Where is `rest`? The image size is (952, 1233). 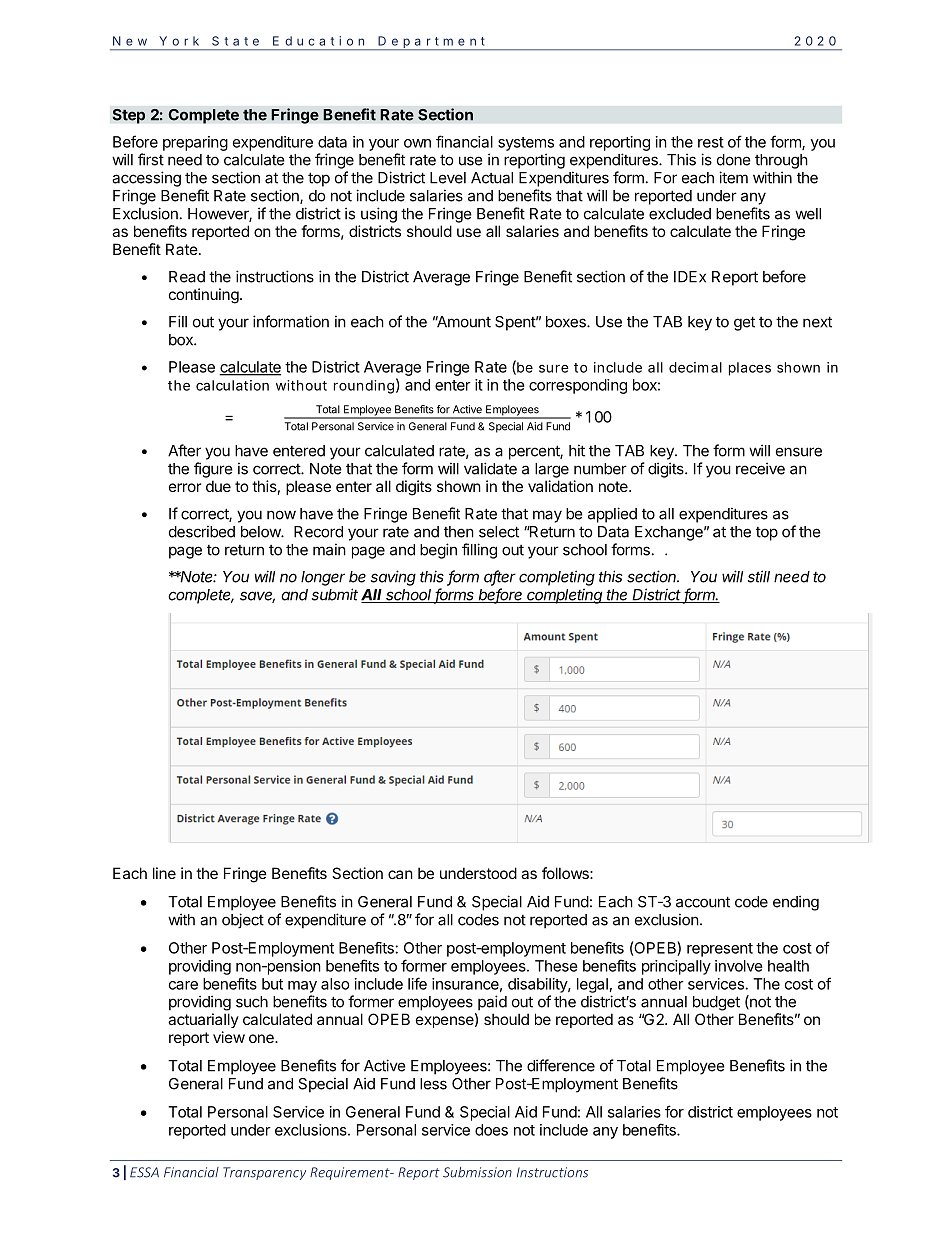
rest is located at coordinates (711, 142).
